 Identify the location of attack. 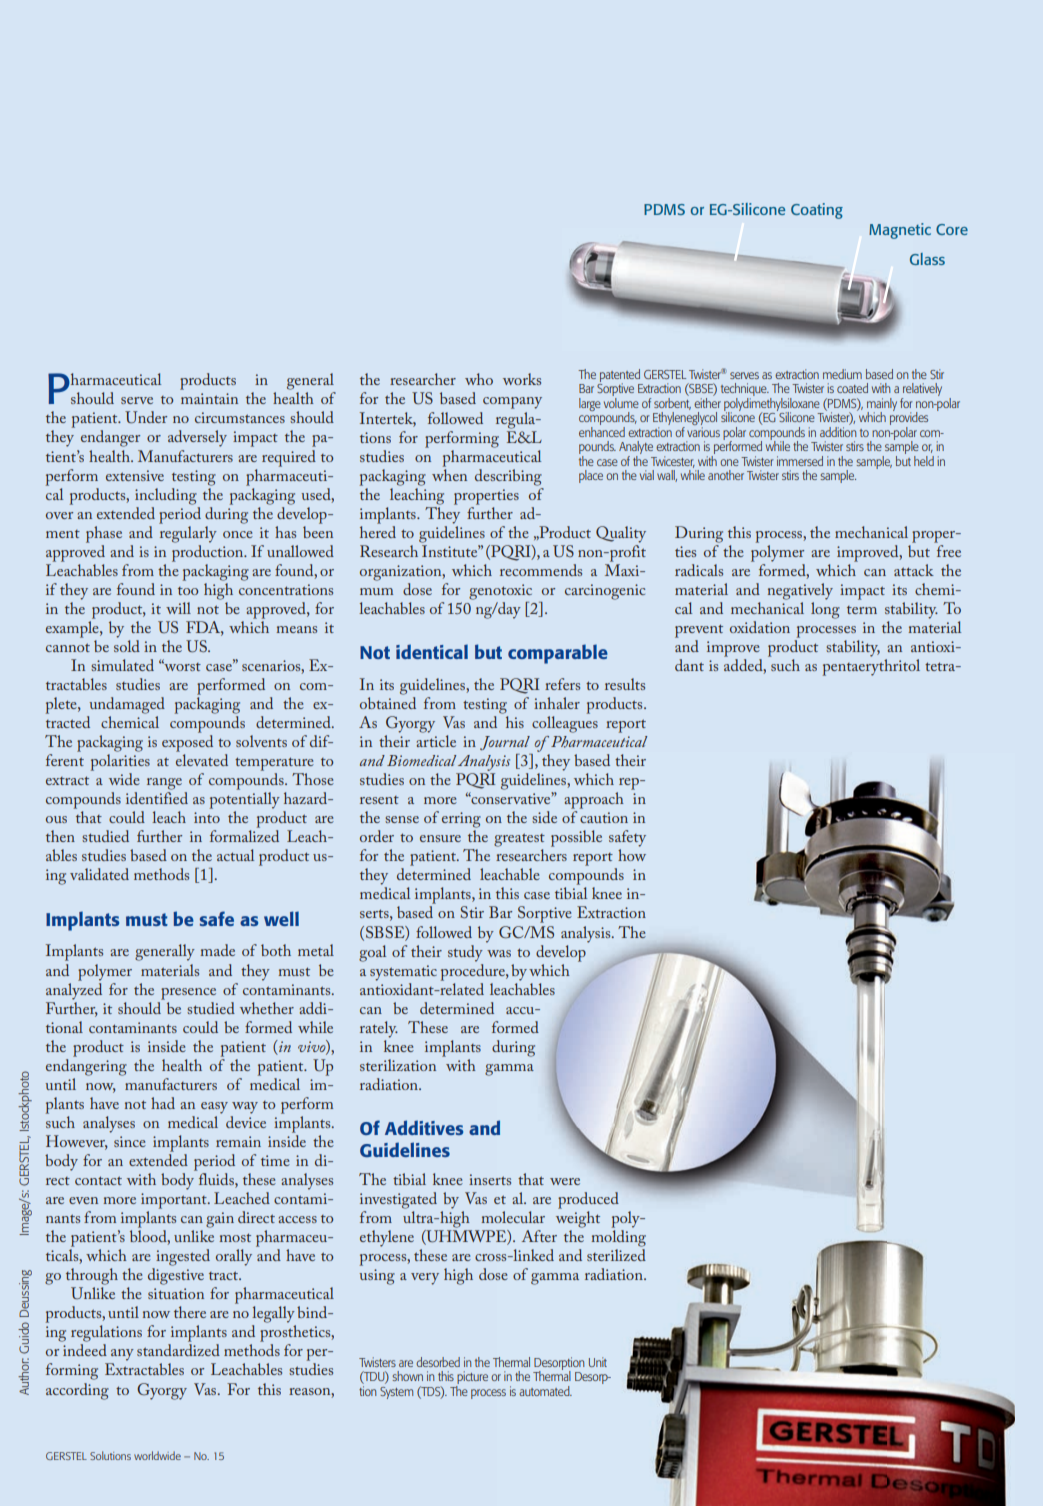
(914, 570).
